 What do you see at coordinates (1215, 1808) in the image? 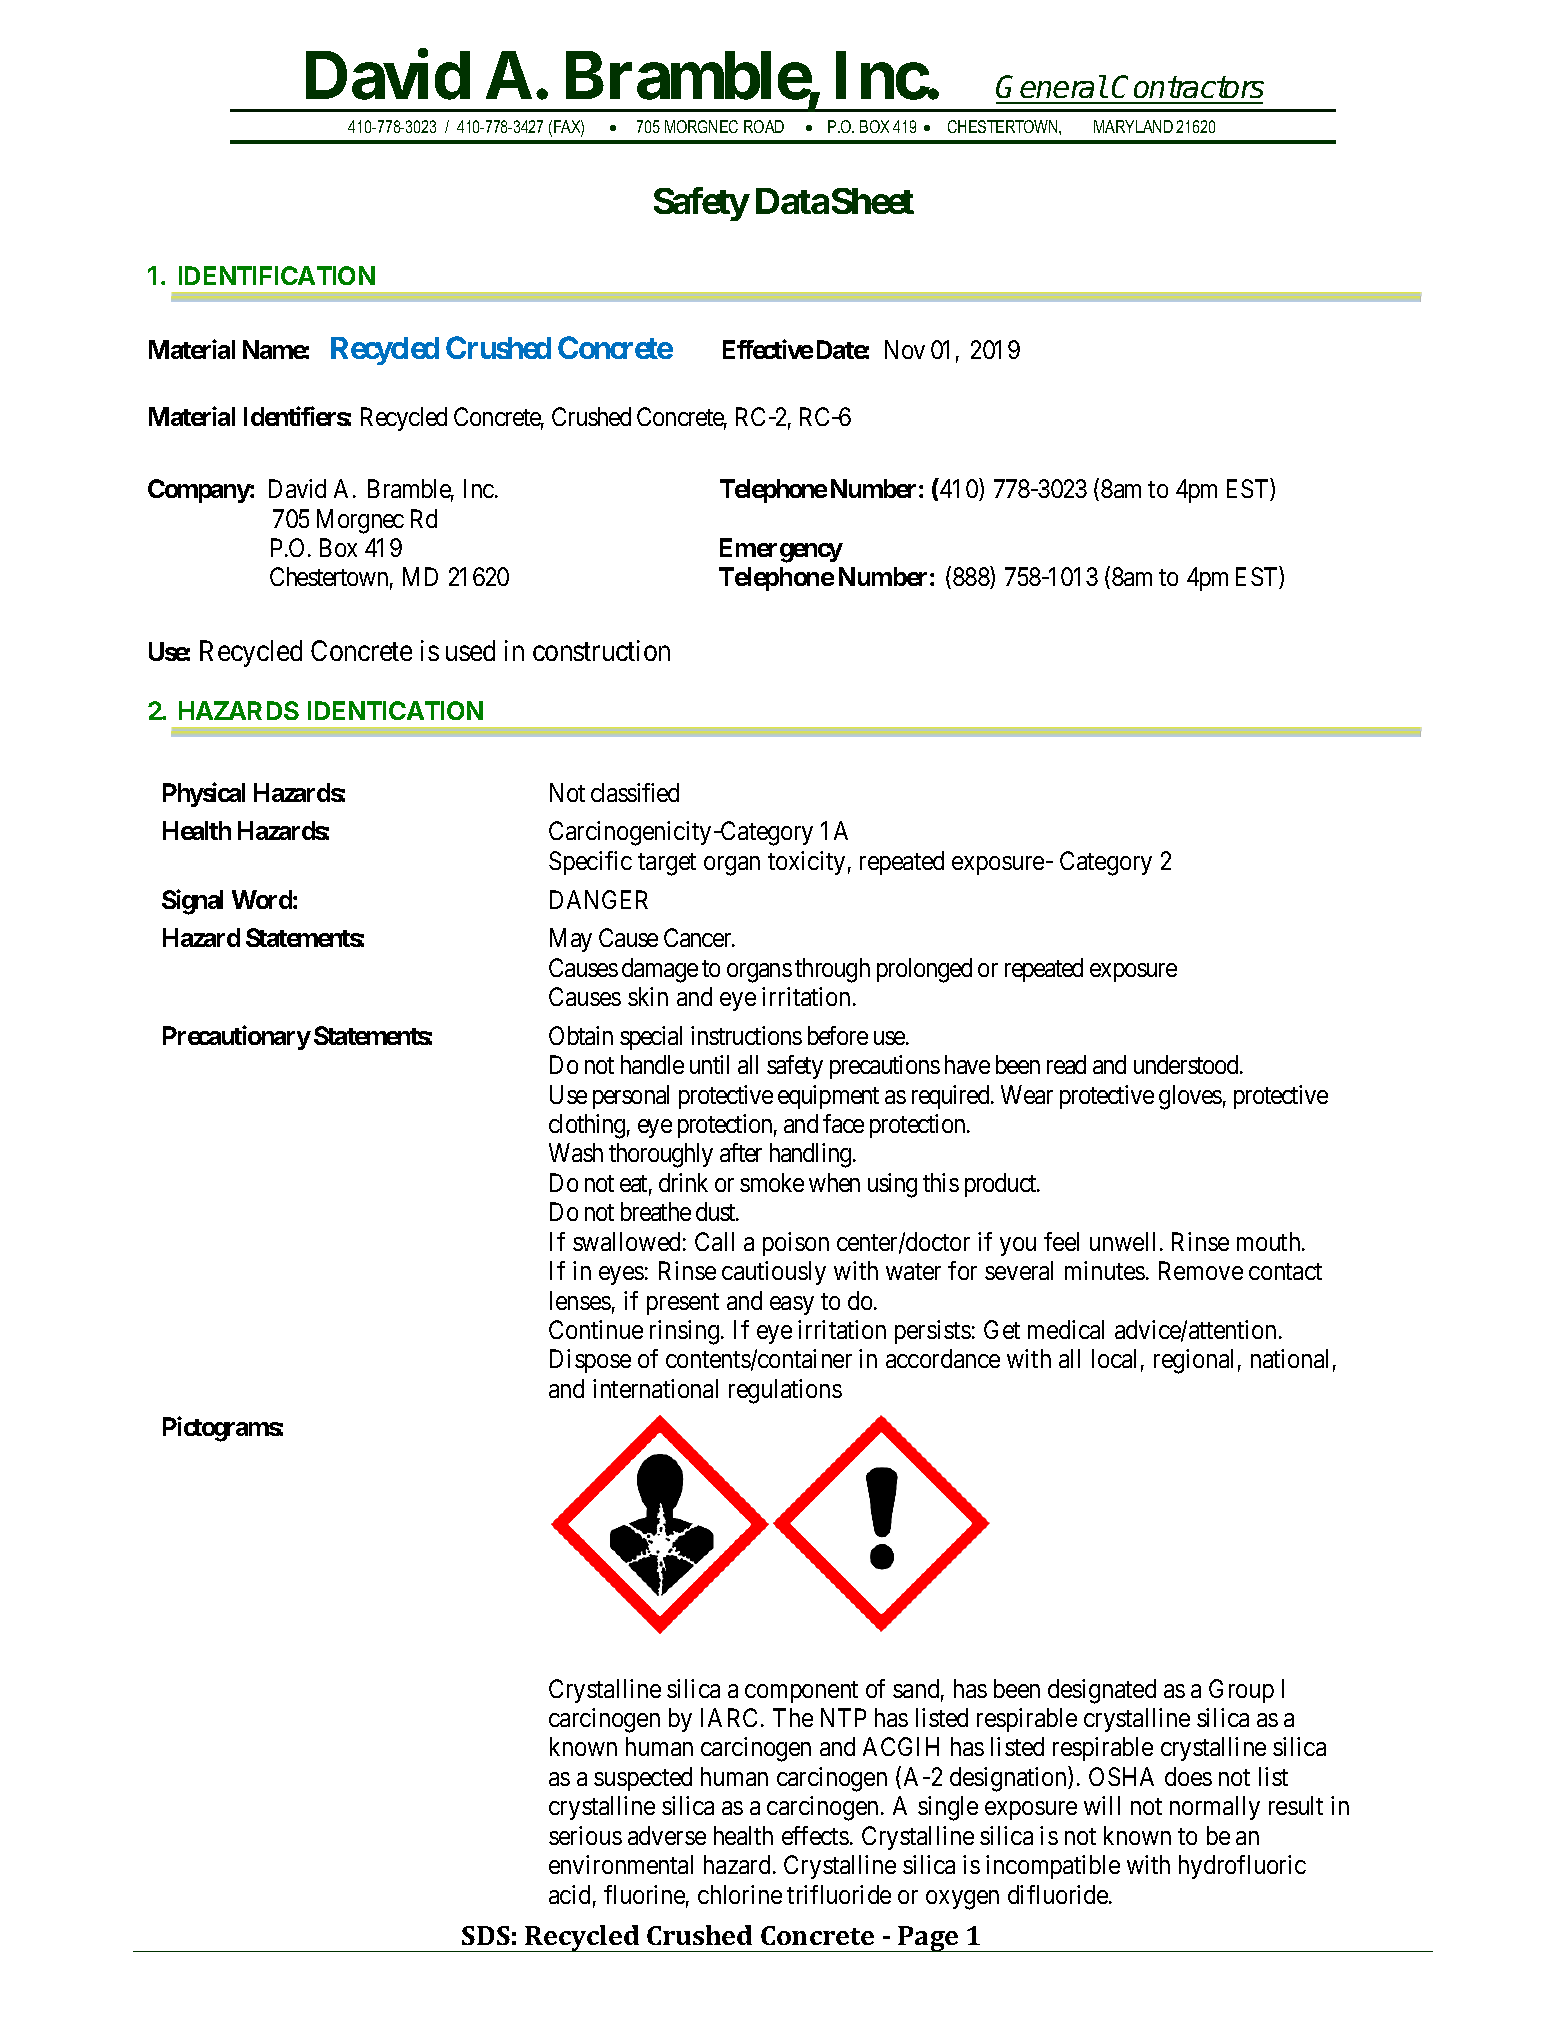
I see `normally` at bounding box center [1215, 1808].
